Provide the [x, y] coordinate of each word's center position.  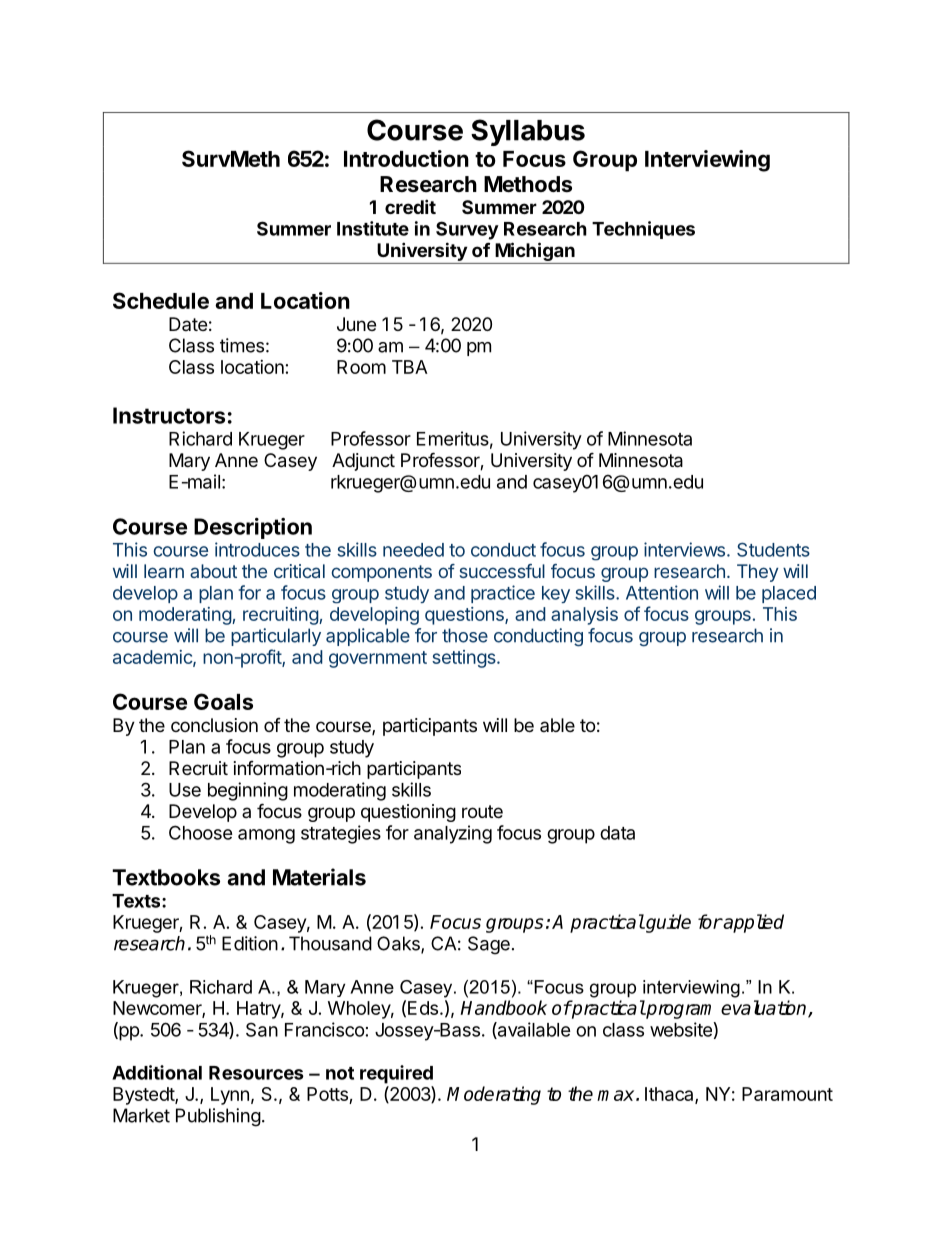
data [617, 833]
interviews [686, 549]
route [482, 811]
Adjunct [363, 462]
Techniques [643, 230]
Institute [373, 228]
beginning [248, 791]
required [396, 1074]
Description [253, 528]
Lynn [230, 1096]
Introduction [406, 158]
